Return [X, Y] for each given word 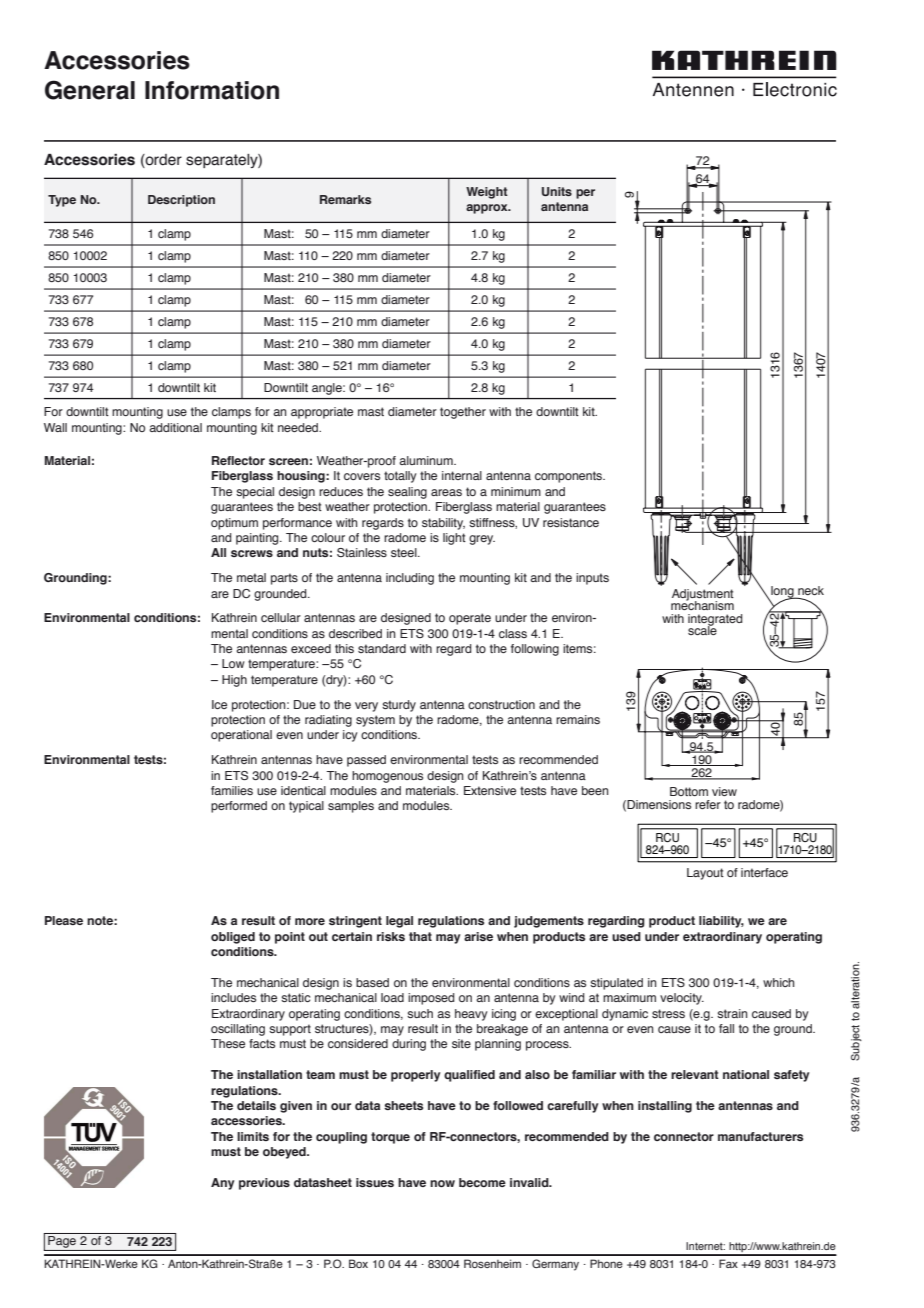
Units [557, 191]
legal [399, 922]
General [90, 90]
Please [64, 920]
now [442, 1183]
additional [175, 427]
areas [446, 492]
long [782, 593]
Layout [705, 874]
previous [264, 1184]
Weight [487, 193]
